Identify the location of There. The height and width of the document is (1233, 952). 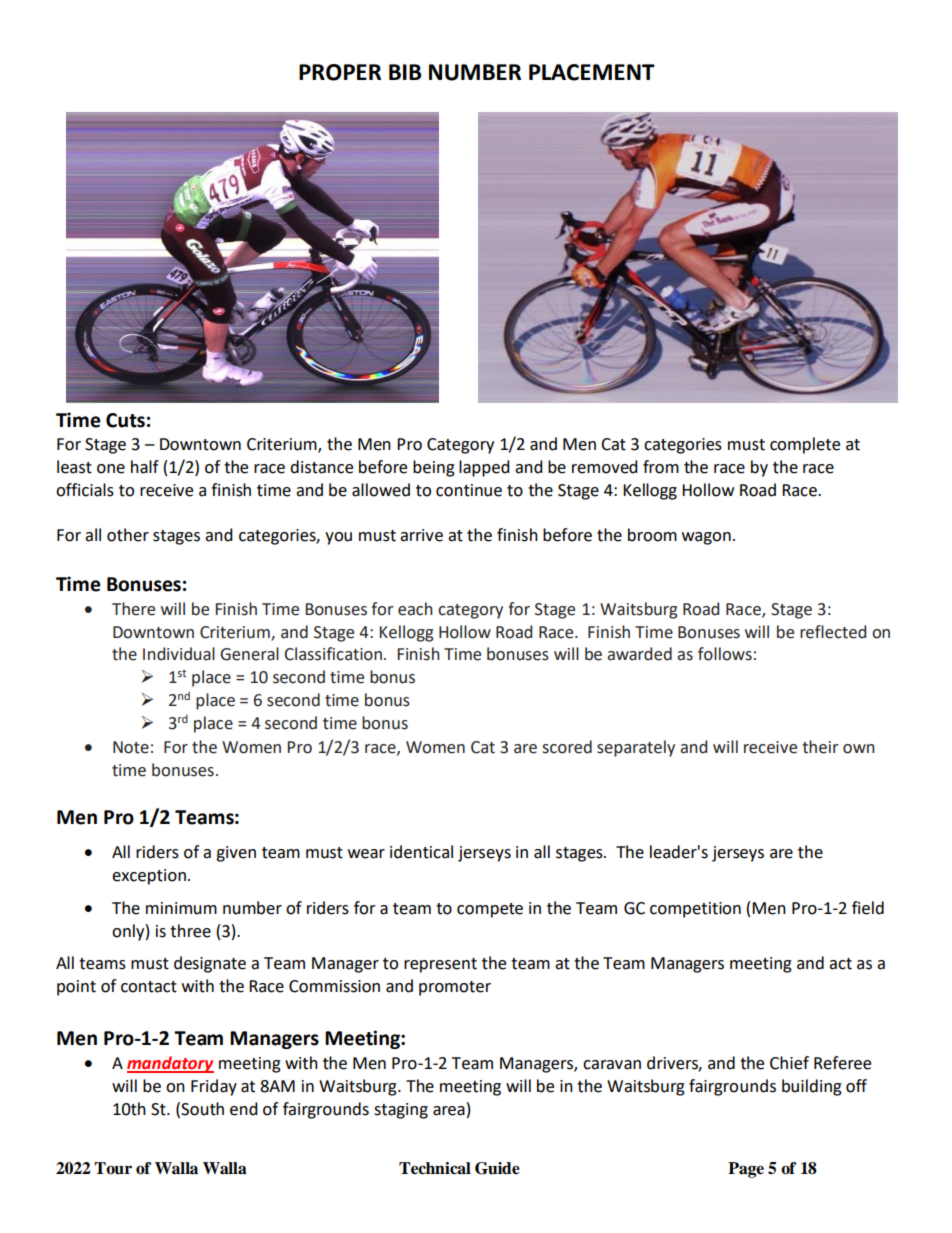
(133, 609).
